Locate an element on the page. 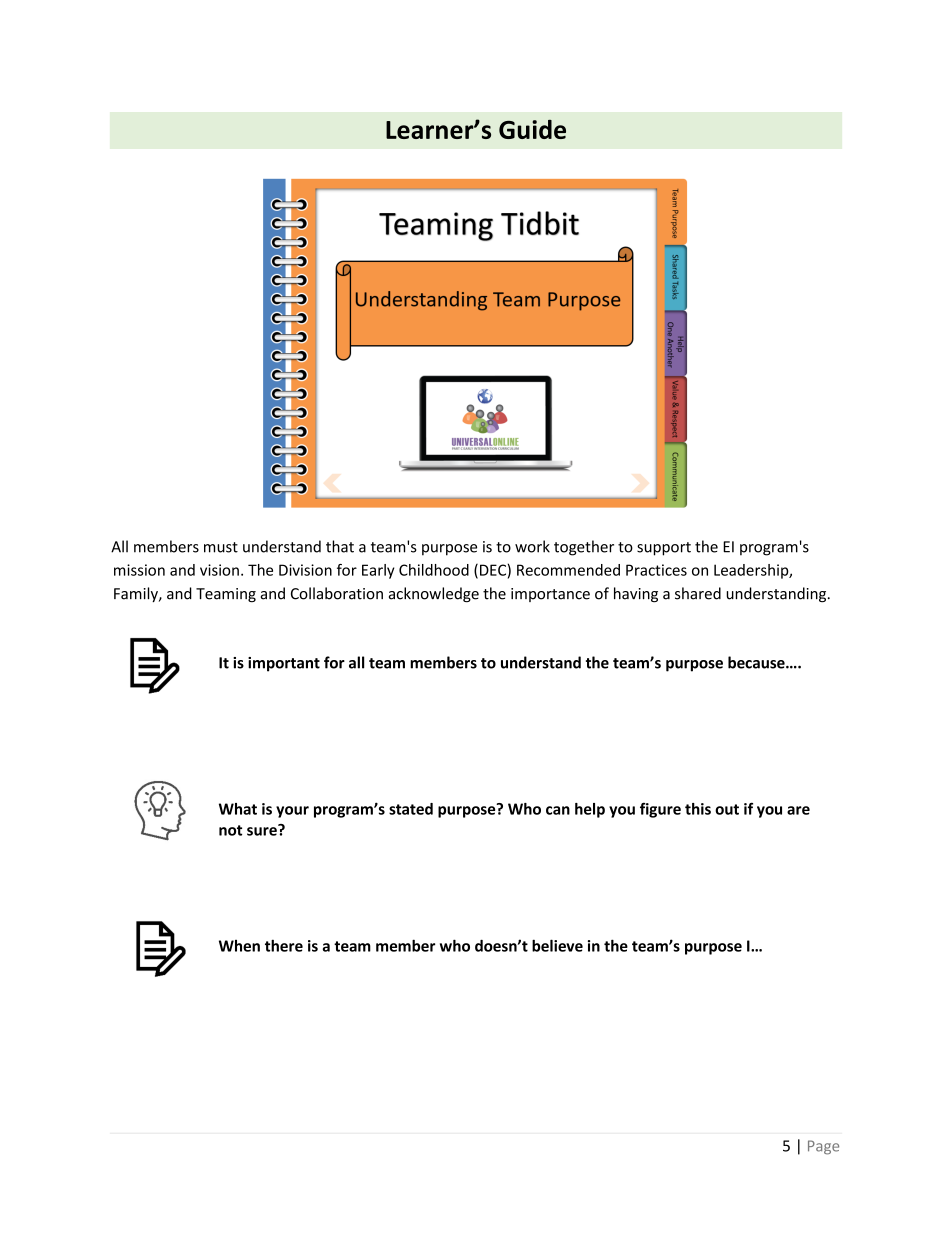 This document has width=952, height=1233. work is located at coordinates (532, 546).
